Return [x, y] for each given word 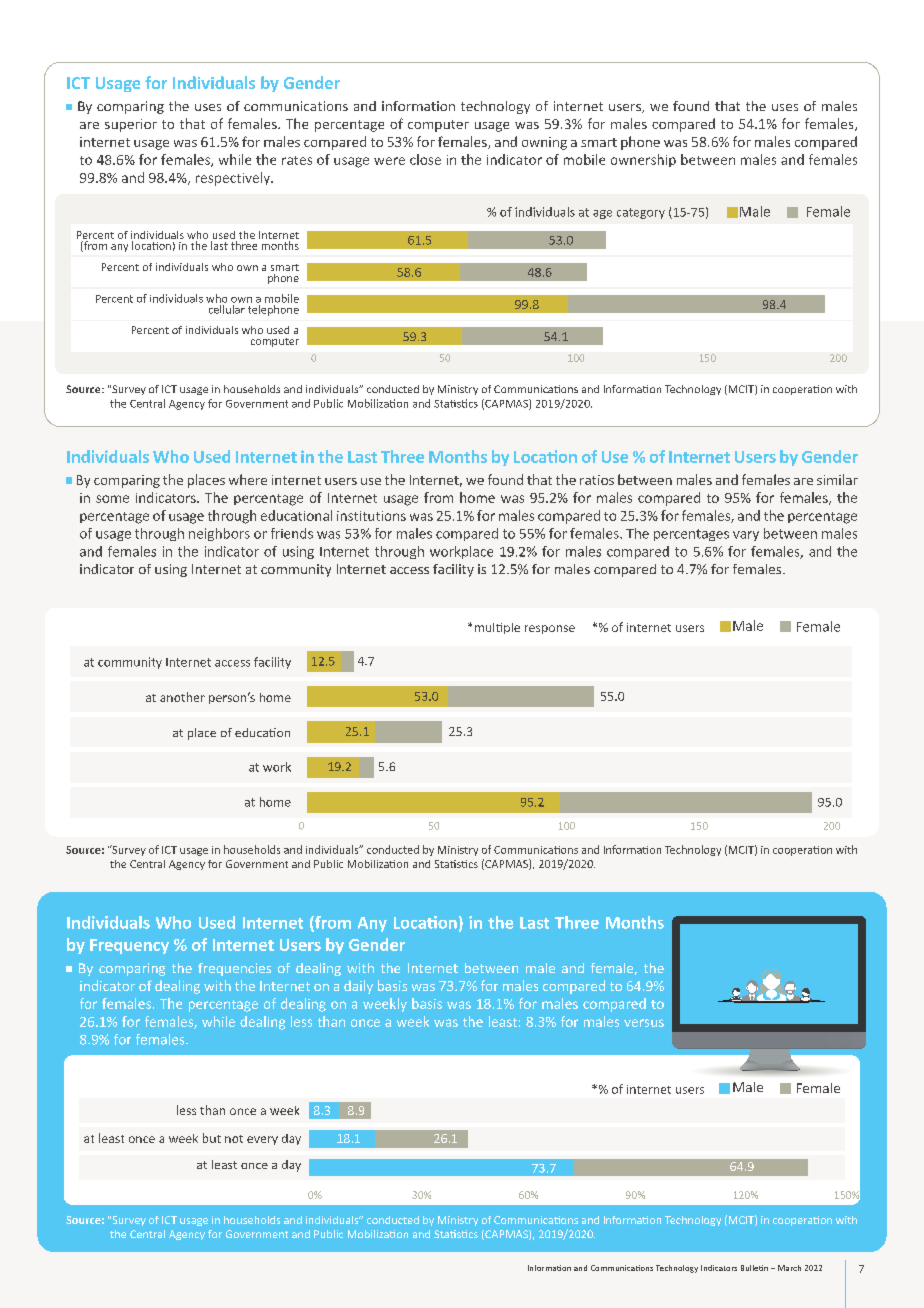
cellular [226, 308]
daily [358, 987]
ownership [643, 160]
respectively [234, 179]
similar [837, 479]
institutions [371, 516]
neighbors [219, 534]
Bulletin [754, 1268]
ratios [597, 480]
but [212, 1138]
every [262, 1140]
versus [644, 1023]
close [425, 159]
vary [746, 536]
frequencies [234, 969]
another [182, 697]
